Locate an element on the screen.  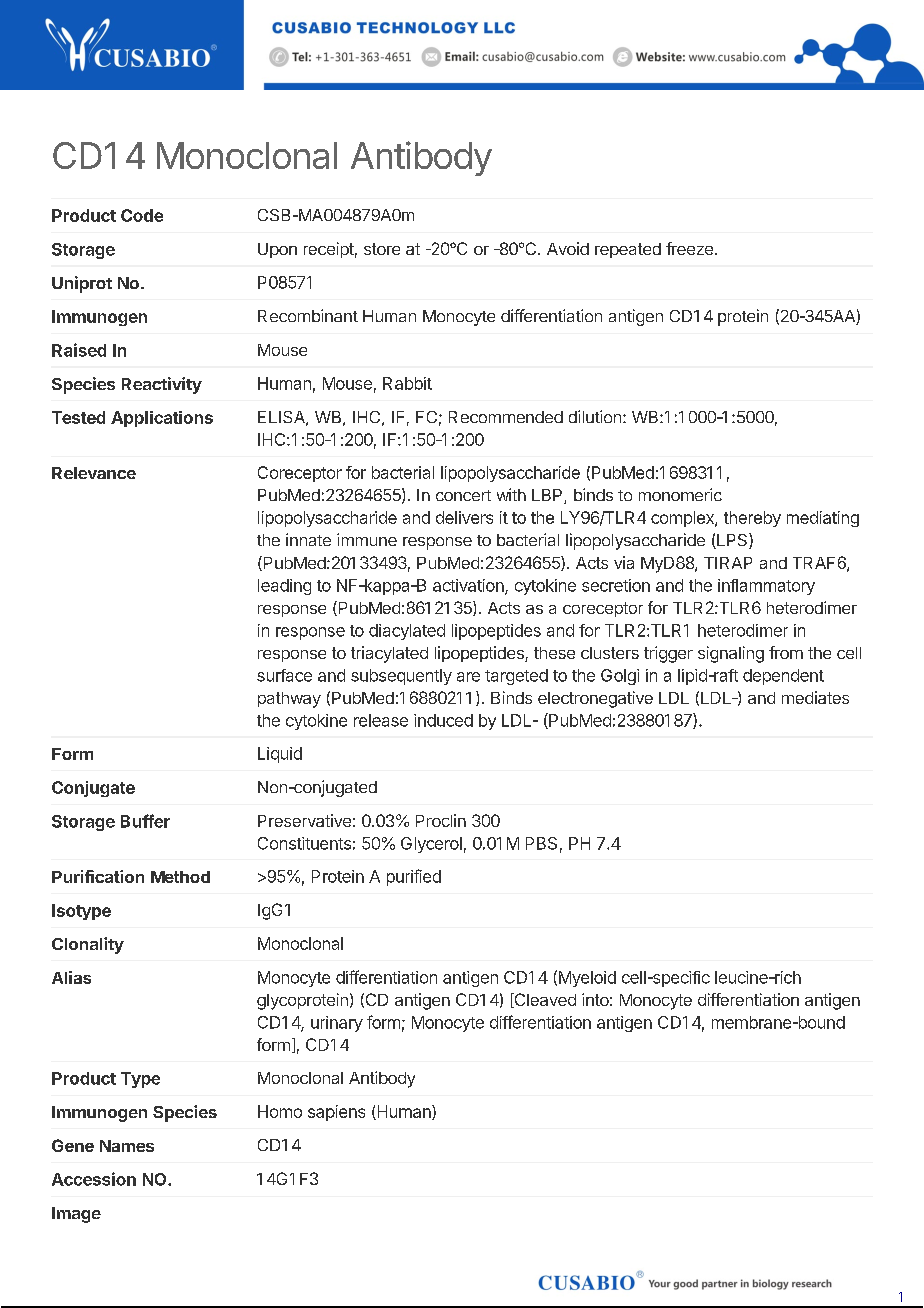
Cleaved is located at coordinates (544, 1000).
